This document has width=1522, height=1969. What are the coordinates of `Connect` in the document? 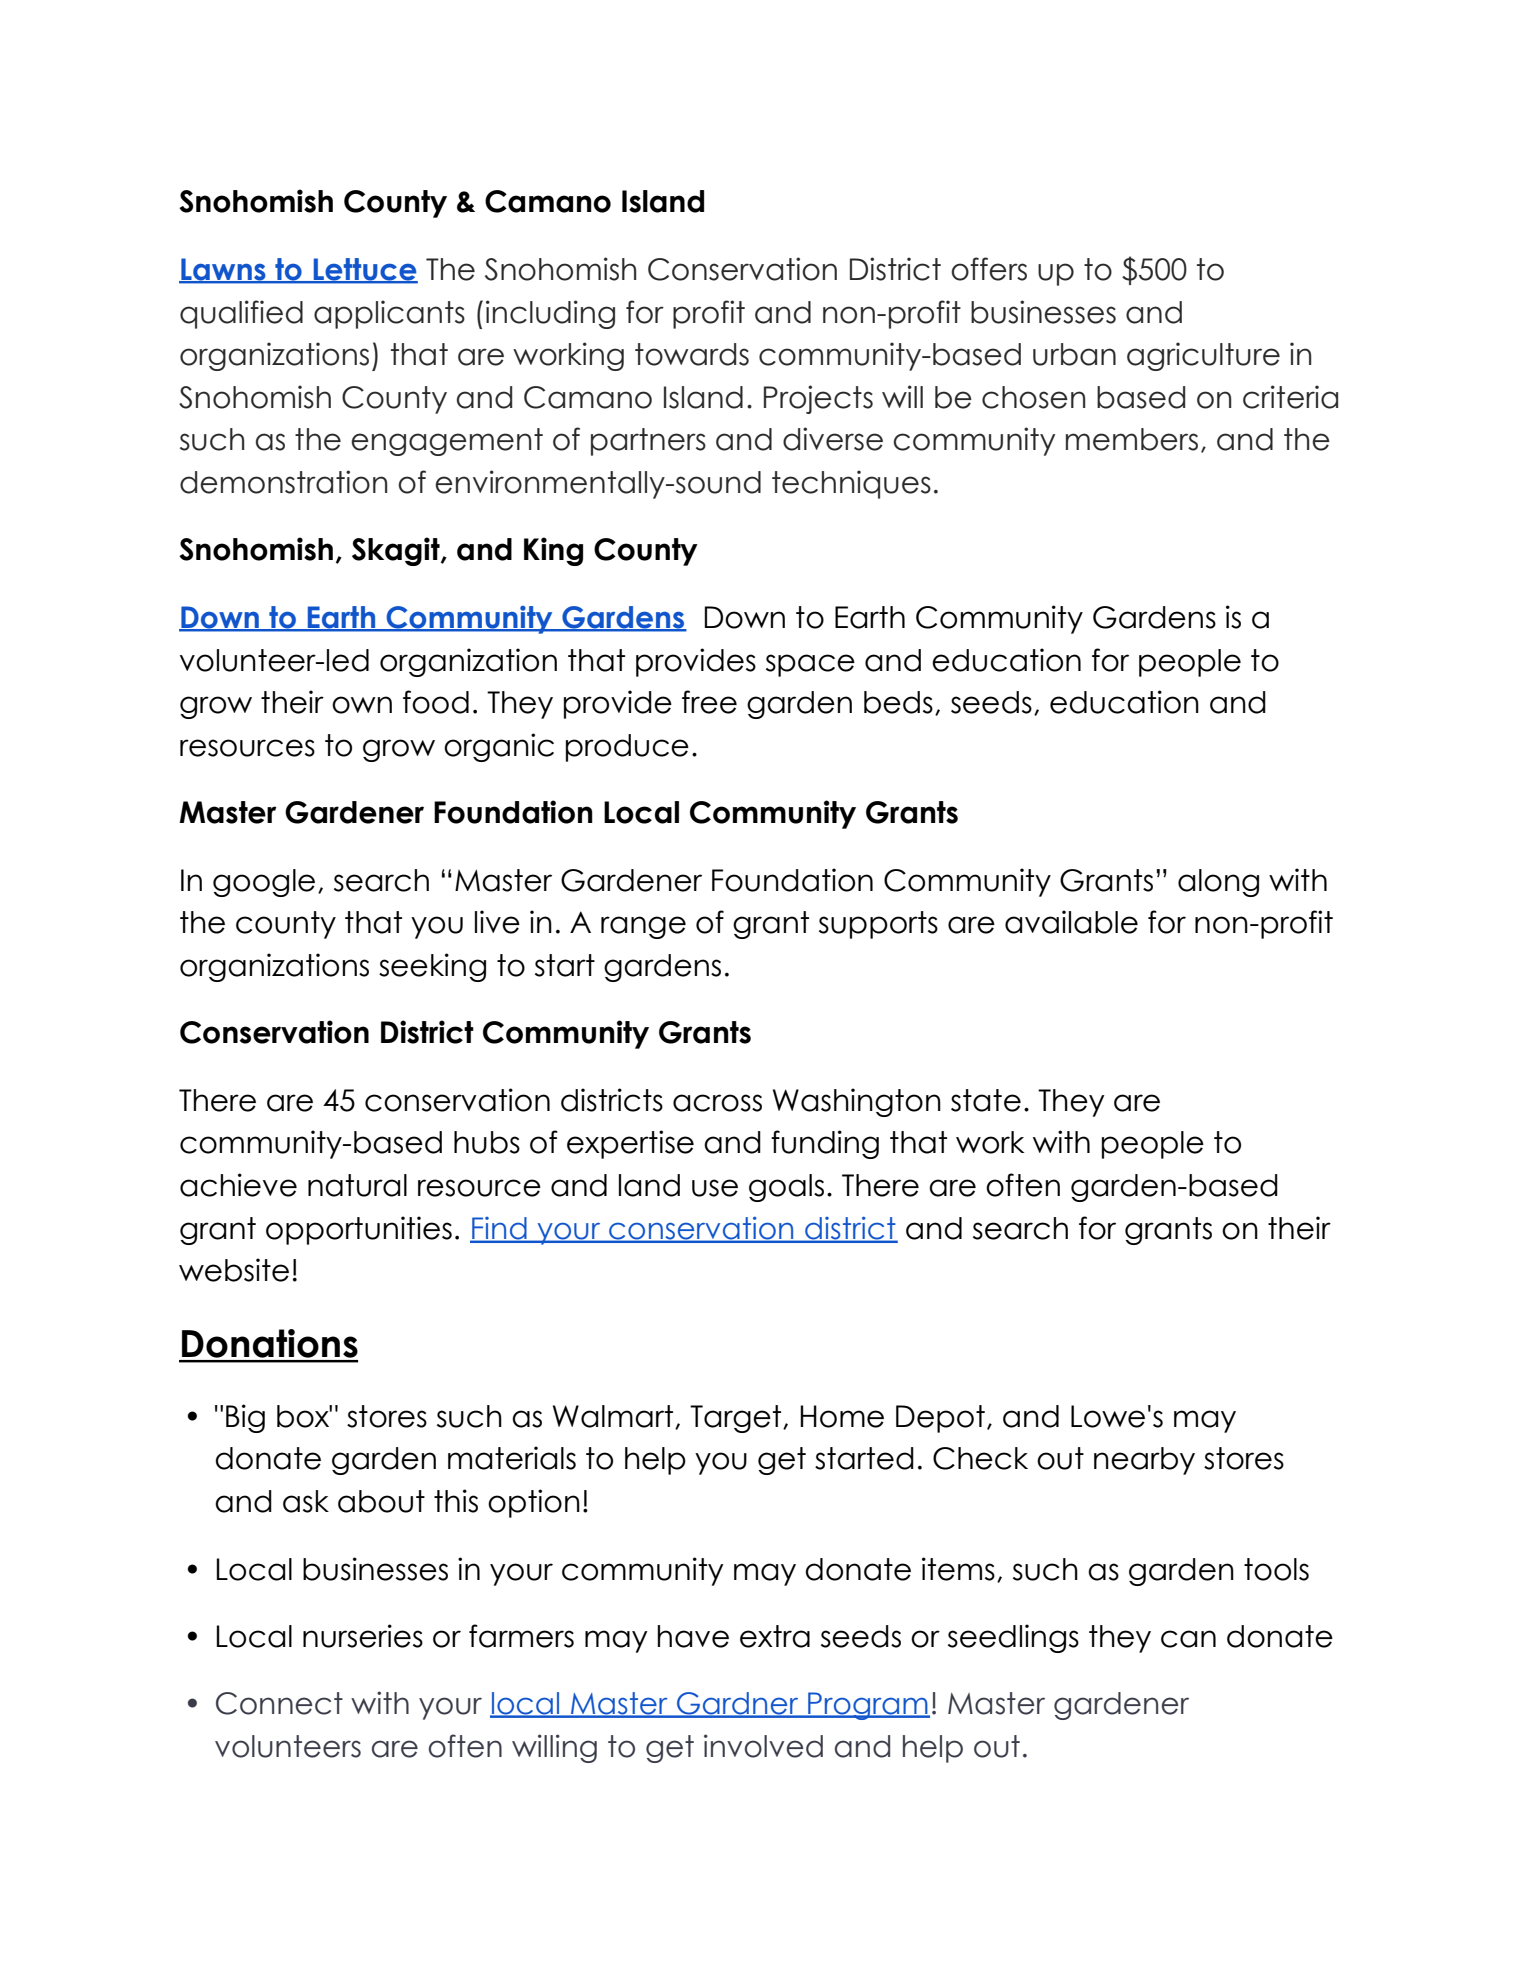 It's located at (279, 1703).
